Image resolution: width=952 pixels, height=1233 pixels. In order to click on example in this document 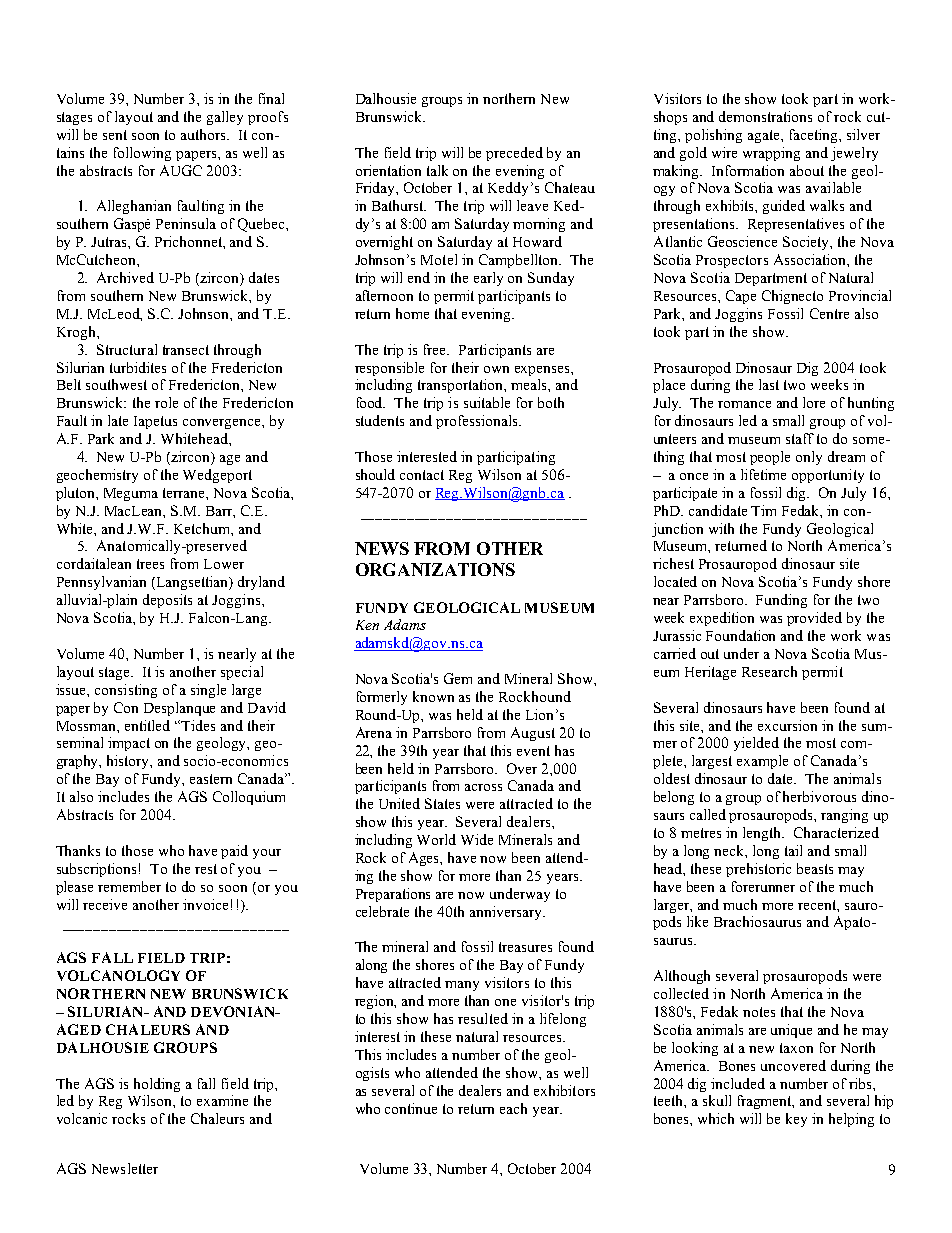, I will do `click(762, 762)`.
